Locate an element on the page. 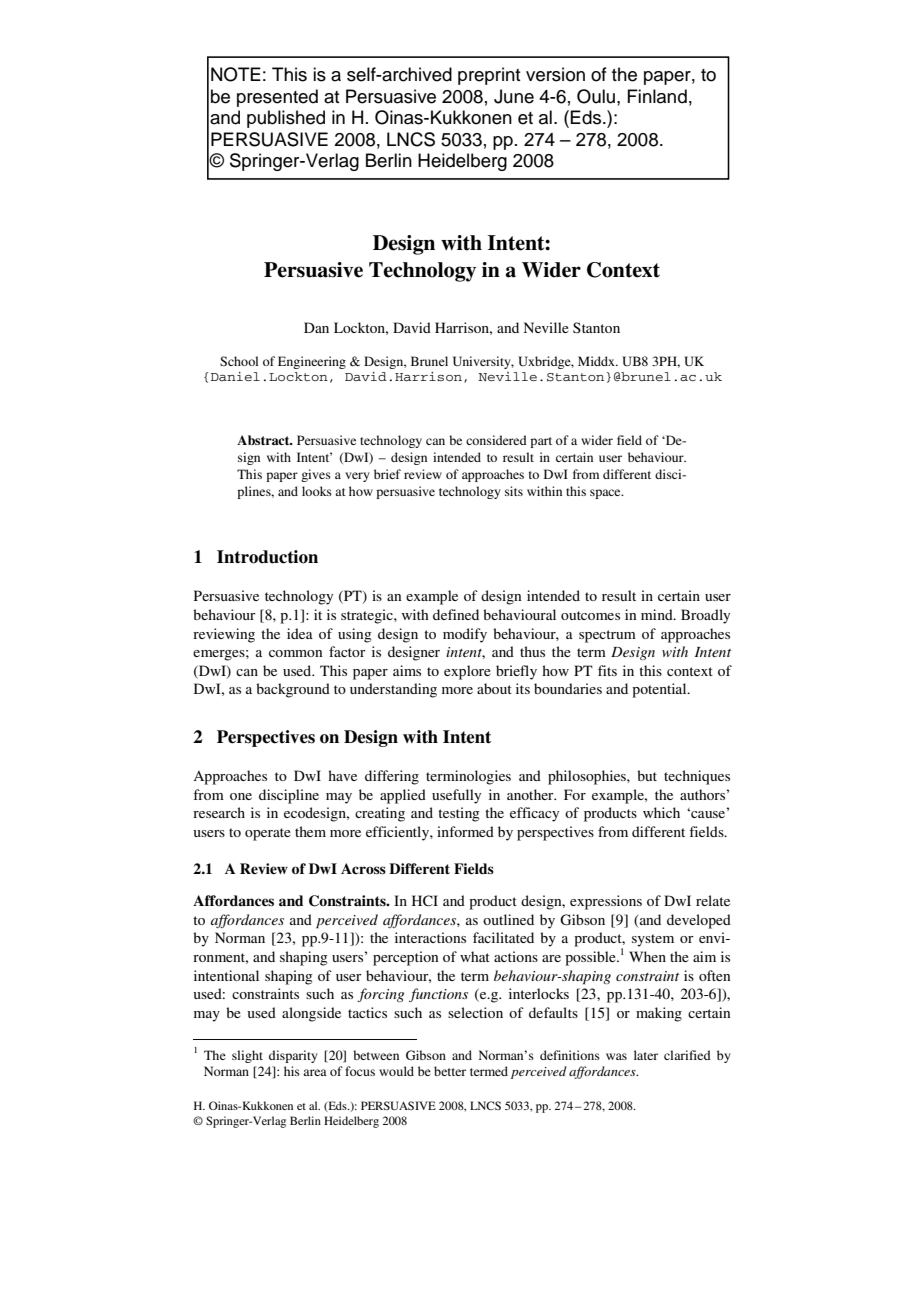 The height and width of the image is (1308, 924). HCI is located at coordinates (425, 901).
